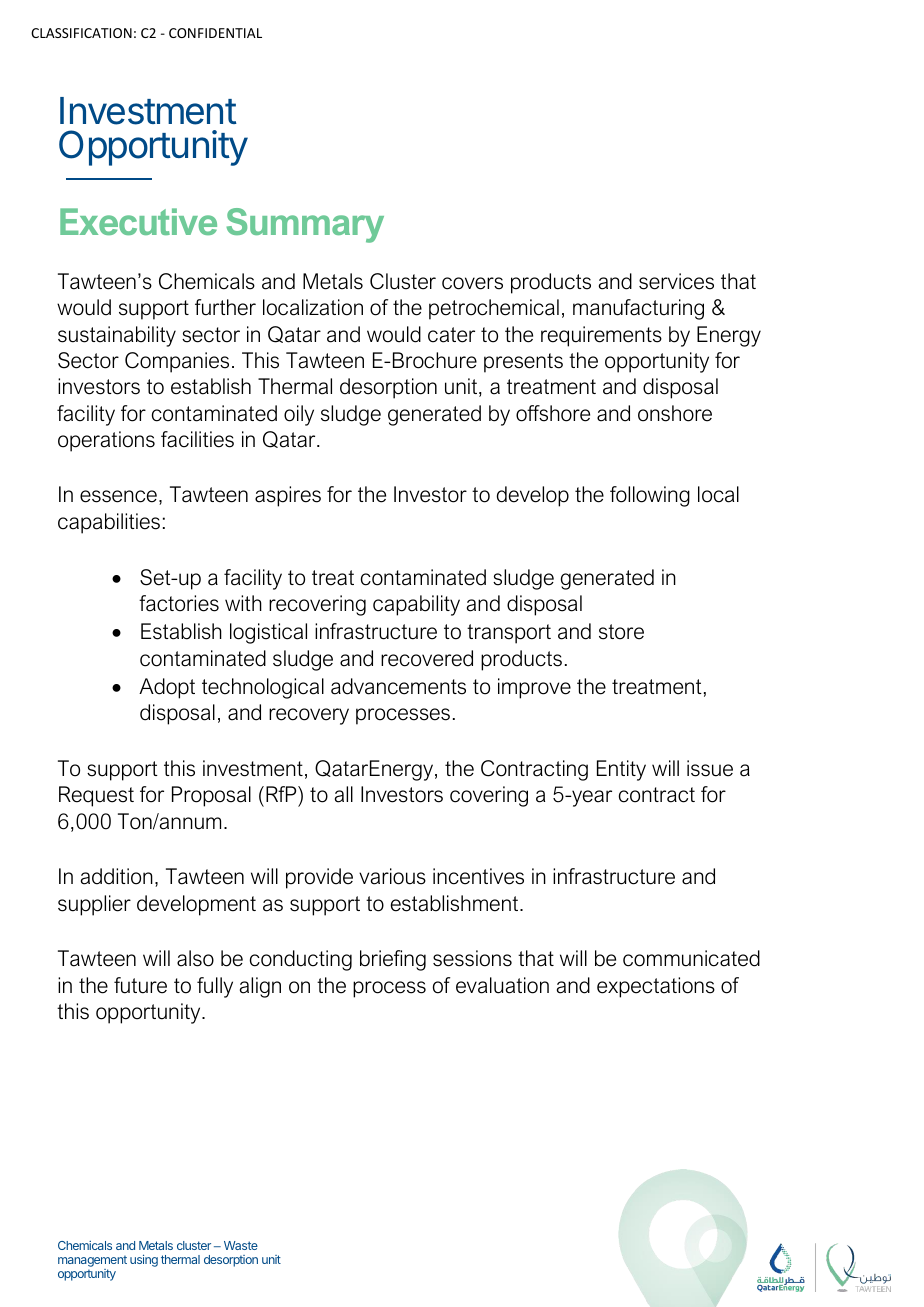  I want to click on store, so click(621, 632).
